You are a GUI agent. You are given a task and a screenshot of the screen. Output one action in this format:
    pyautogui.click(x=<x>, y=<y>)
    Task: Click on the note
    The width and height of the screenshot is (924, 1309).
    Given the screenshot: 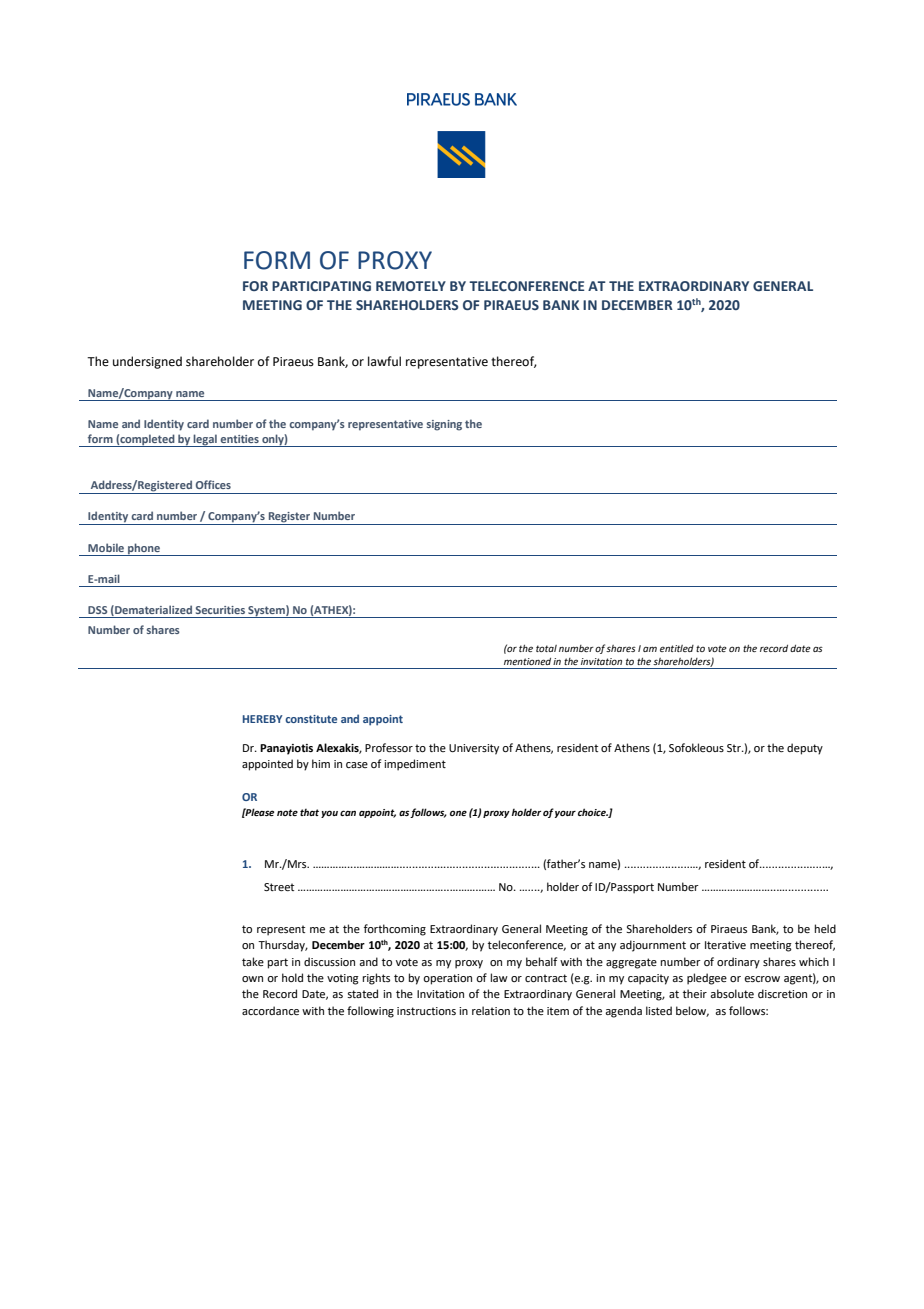 What is the action you would take?
    pyautogui.click(x=287, y=812)
